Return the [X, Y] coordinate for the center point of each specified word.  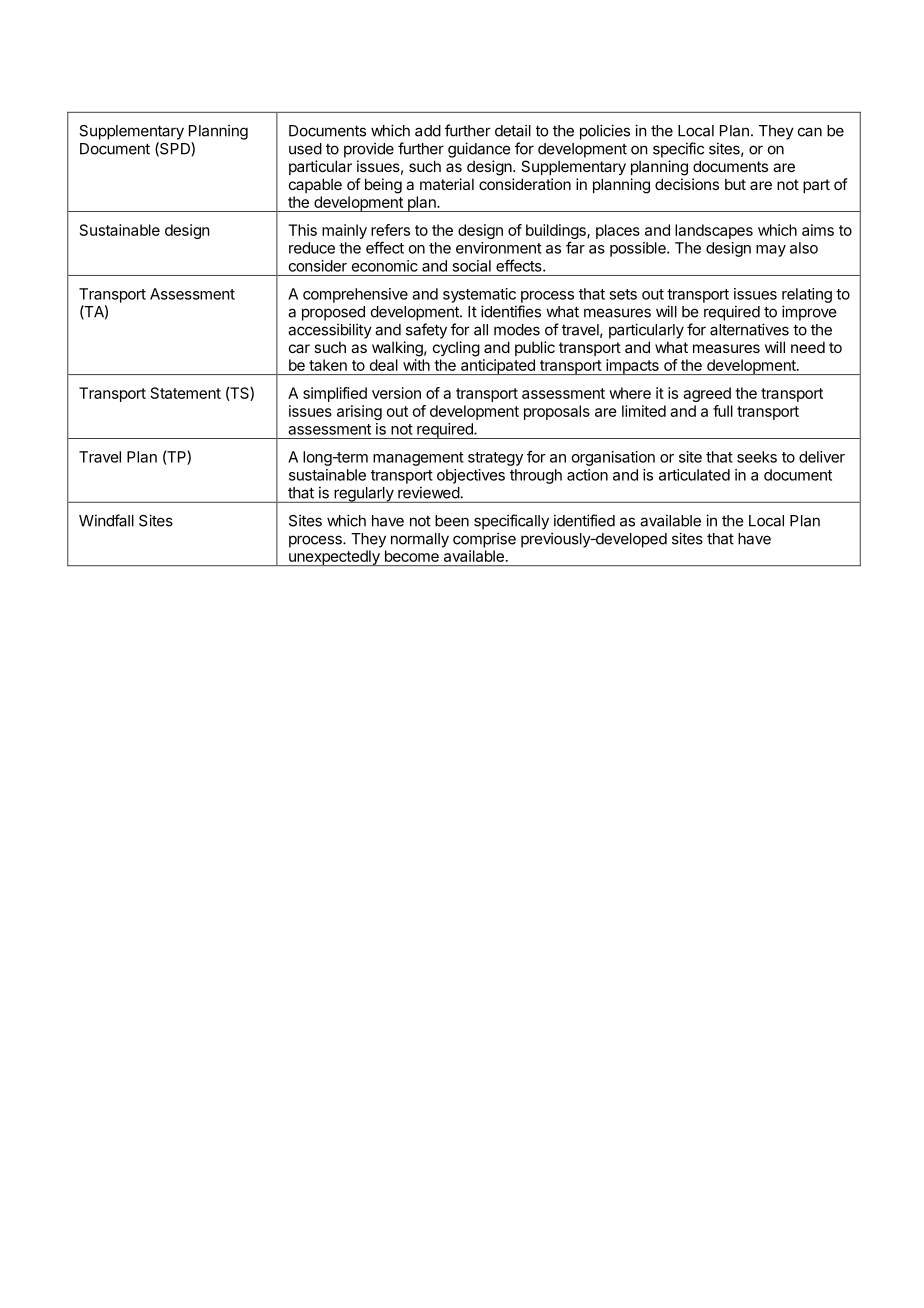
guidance [479, 150]
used [305, 149]
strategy [495, 459]
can [810, 132]
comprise [484, 540]
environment [499, 248]
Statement [186, 393]
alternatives [749, 329]
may [771, 251]
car [299, 348]
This [302, 230]
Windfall [106, 520]
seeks [757, 457]
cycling [456, 349]
